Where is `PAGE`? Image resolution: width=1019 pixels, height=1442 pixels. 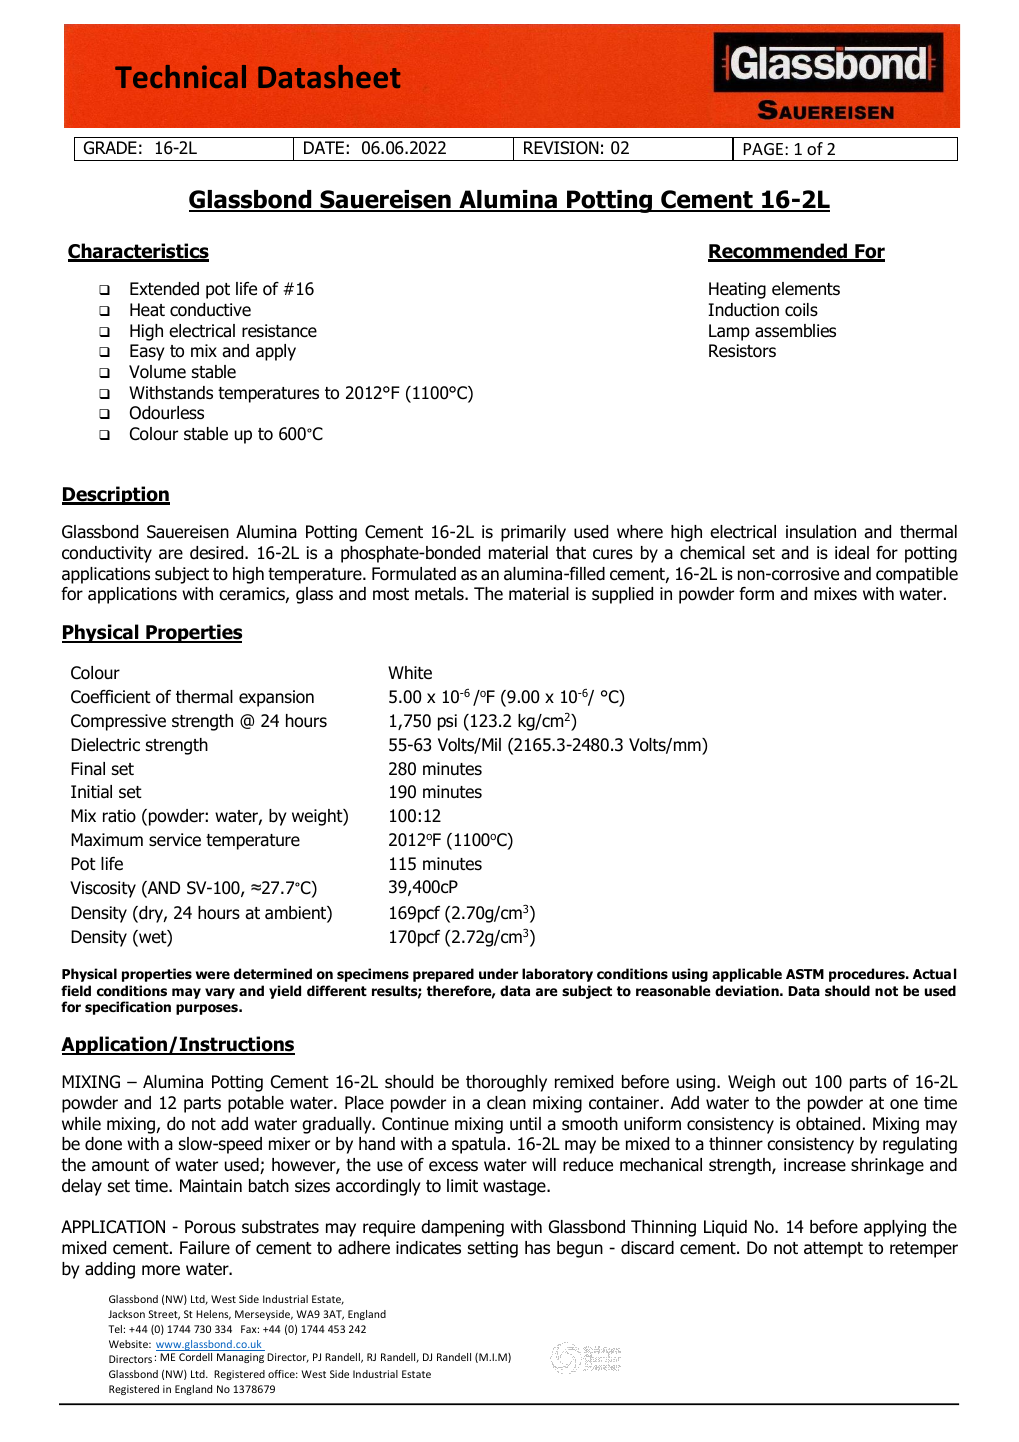 PAGE is located at coordinates (763, 149).
